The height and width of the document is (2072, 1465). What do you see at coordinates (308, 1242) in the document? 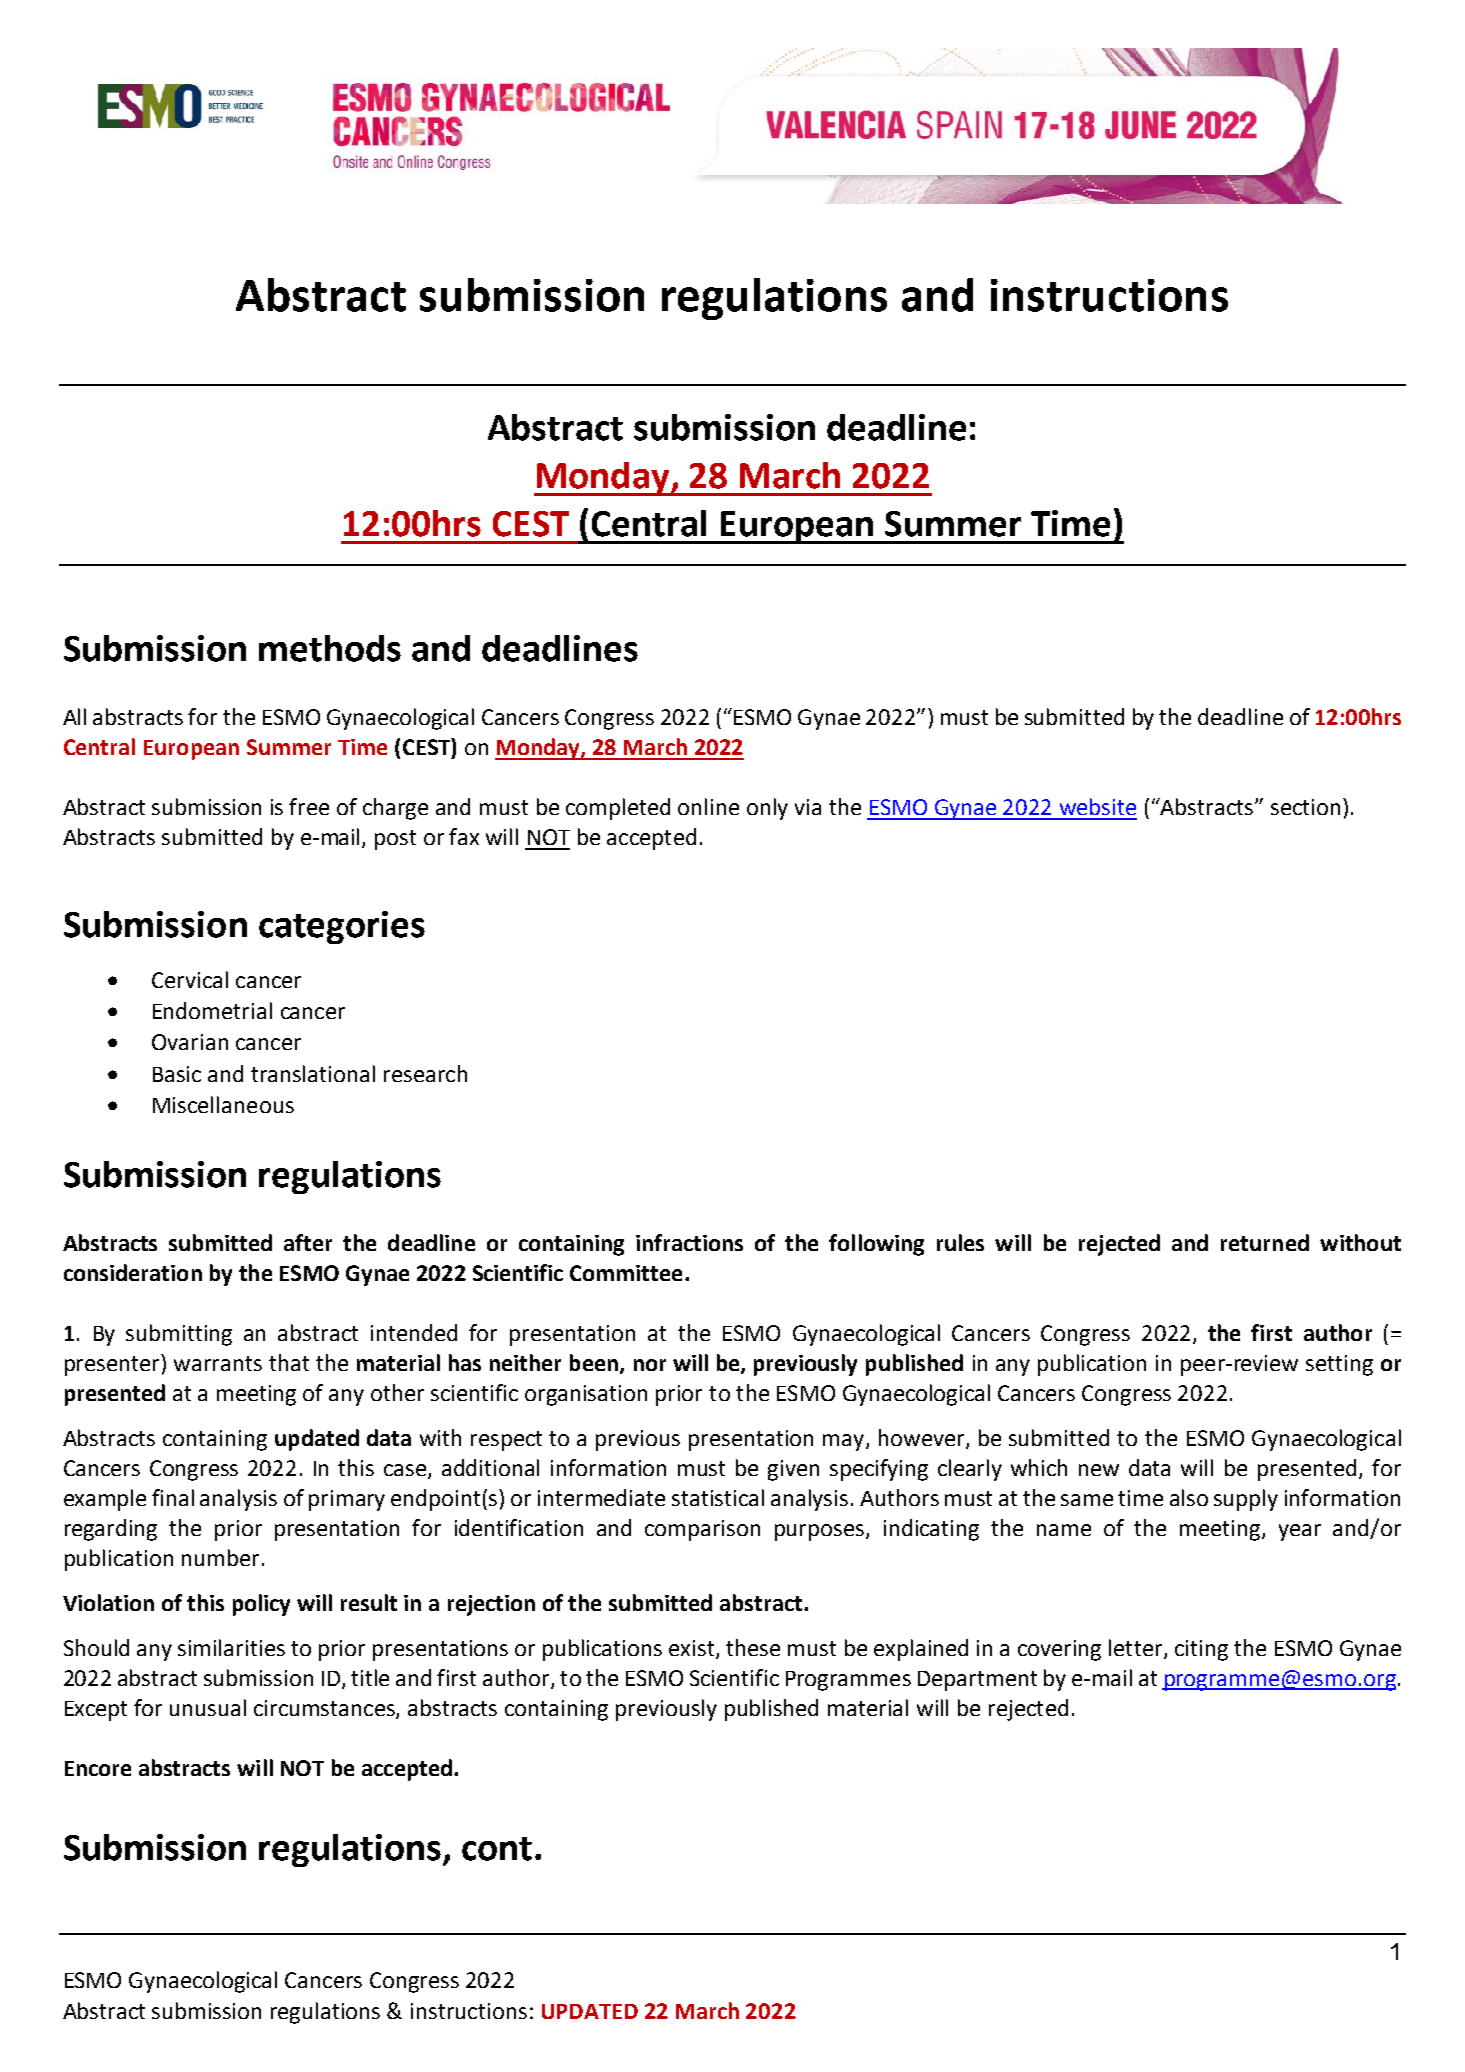
I see `after` at bounding box center [308, 1242].
